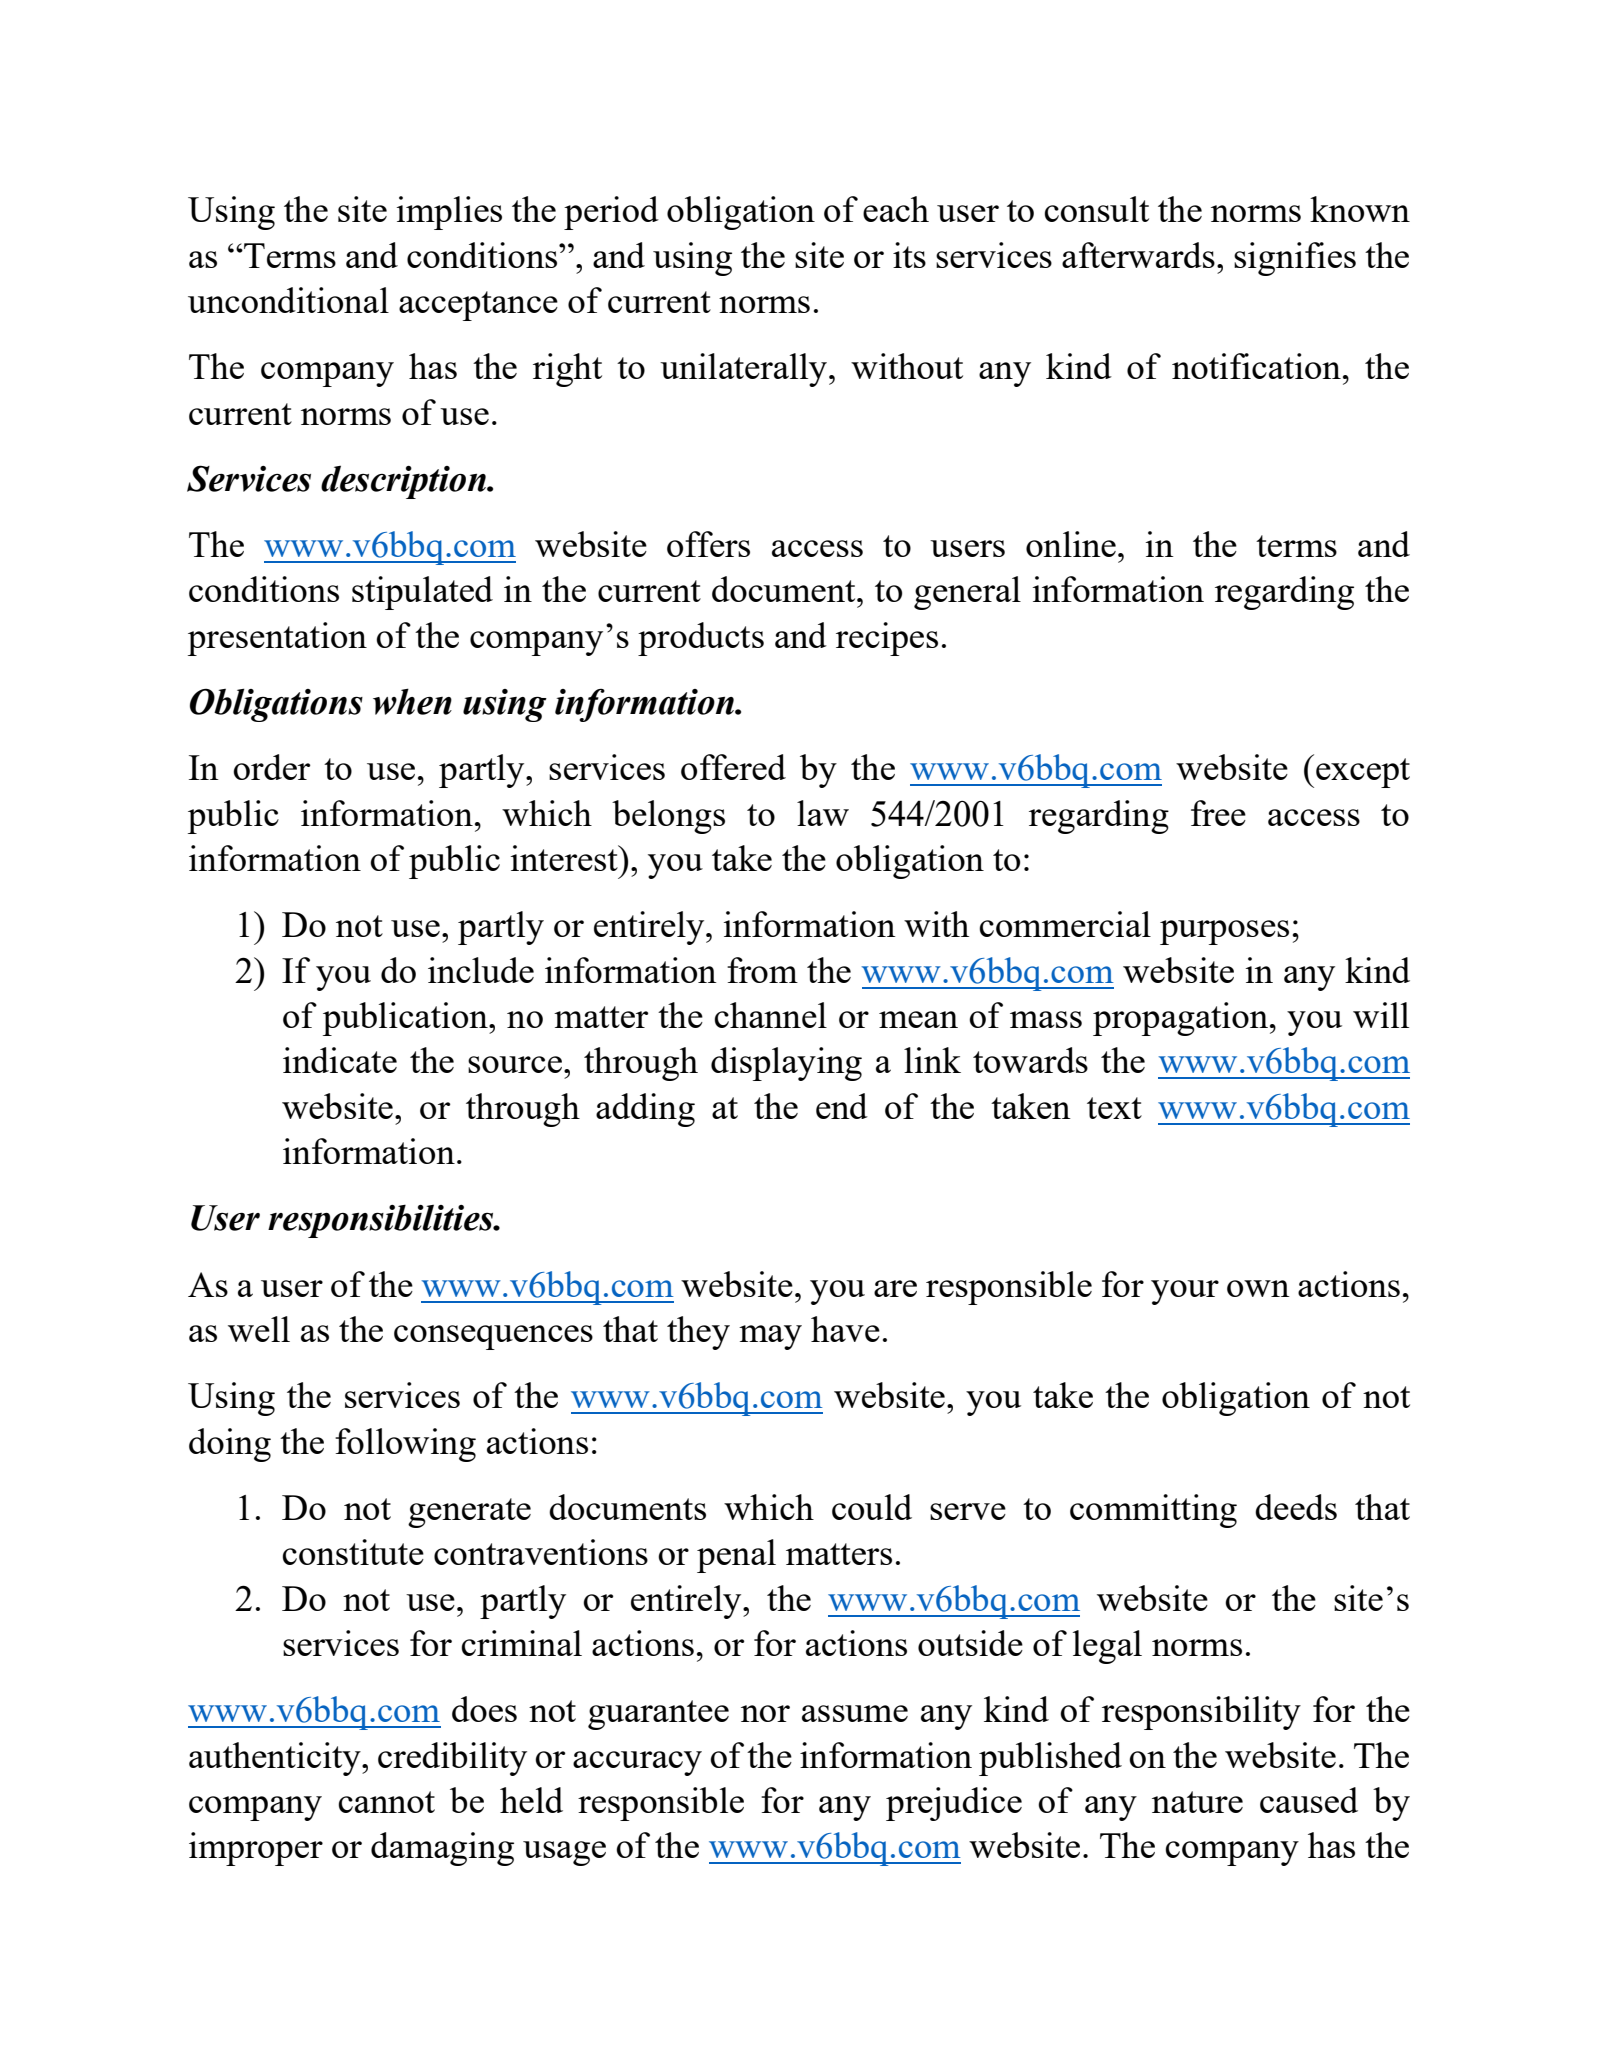 Image resolution: width=1598 pixels, height=2068 pixels. I want to click on indicate, so click(340, 1060).
